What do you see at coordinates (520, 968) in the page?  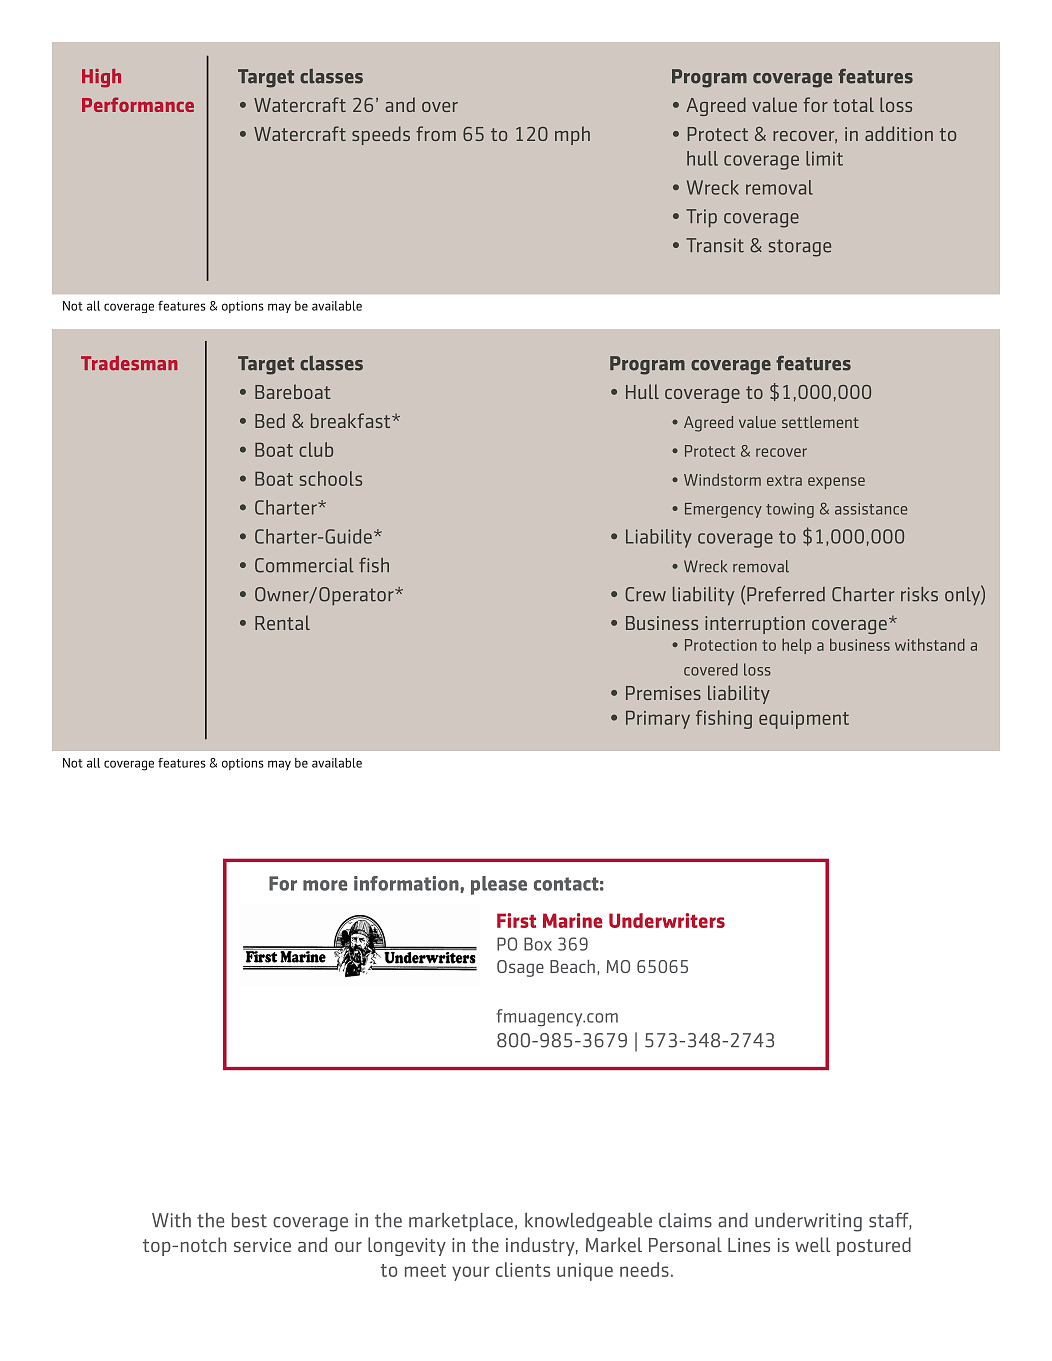 I see `Osage` at bounding box center [520, 968].
